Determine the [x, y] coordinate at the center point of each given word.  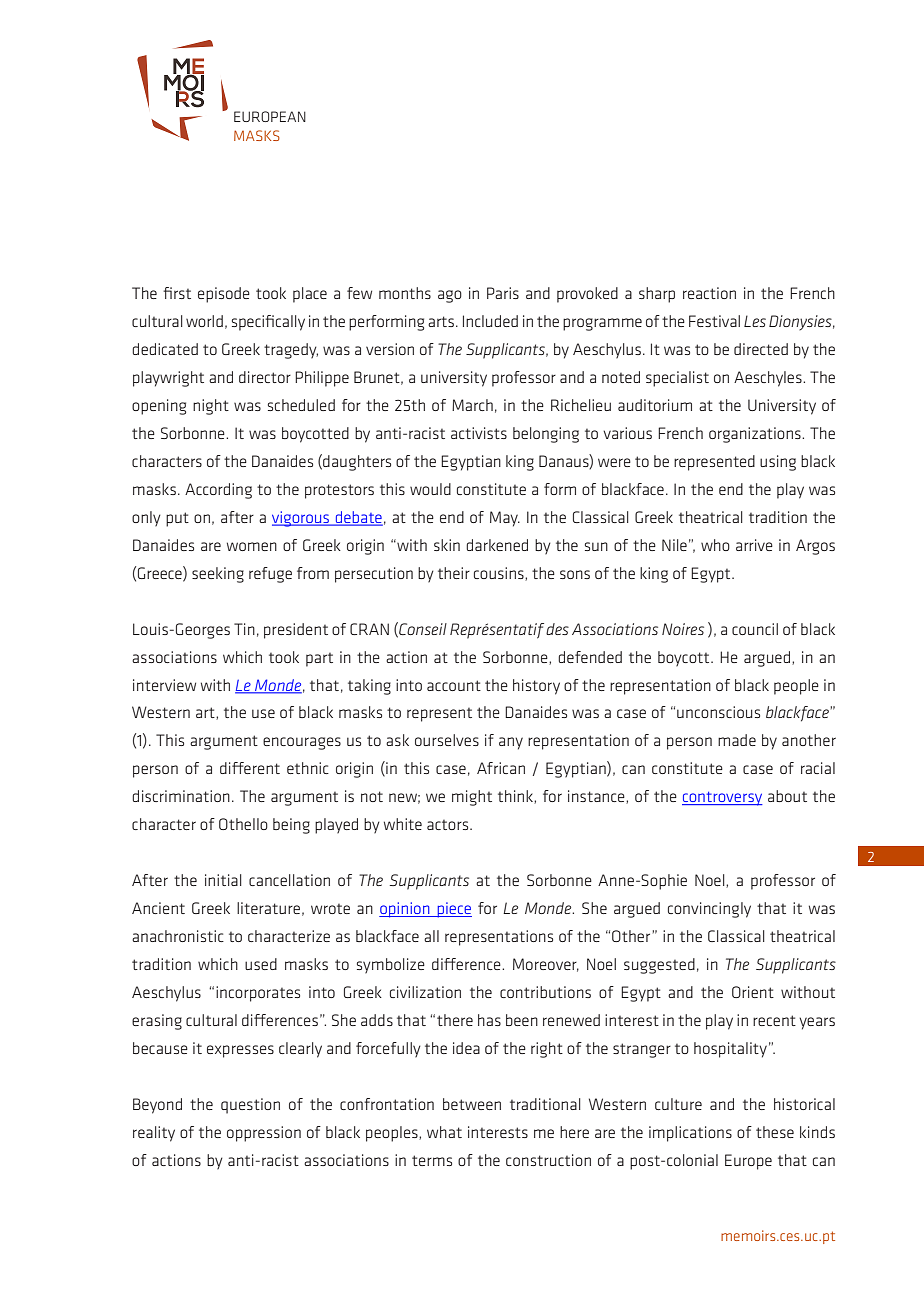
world [204, 321]
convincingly [709, 910]
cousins [500, 574]
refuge [270, 575]
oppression [264, 1134]
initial [223, 880]
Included [490, 321]
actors [449, 825]
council [755, 629]
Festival [714, 321]
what [444, 1132]
